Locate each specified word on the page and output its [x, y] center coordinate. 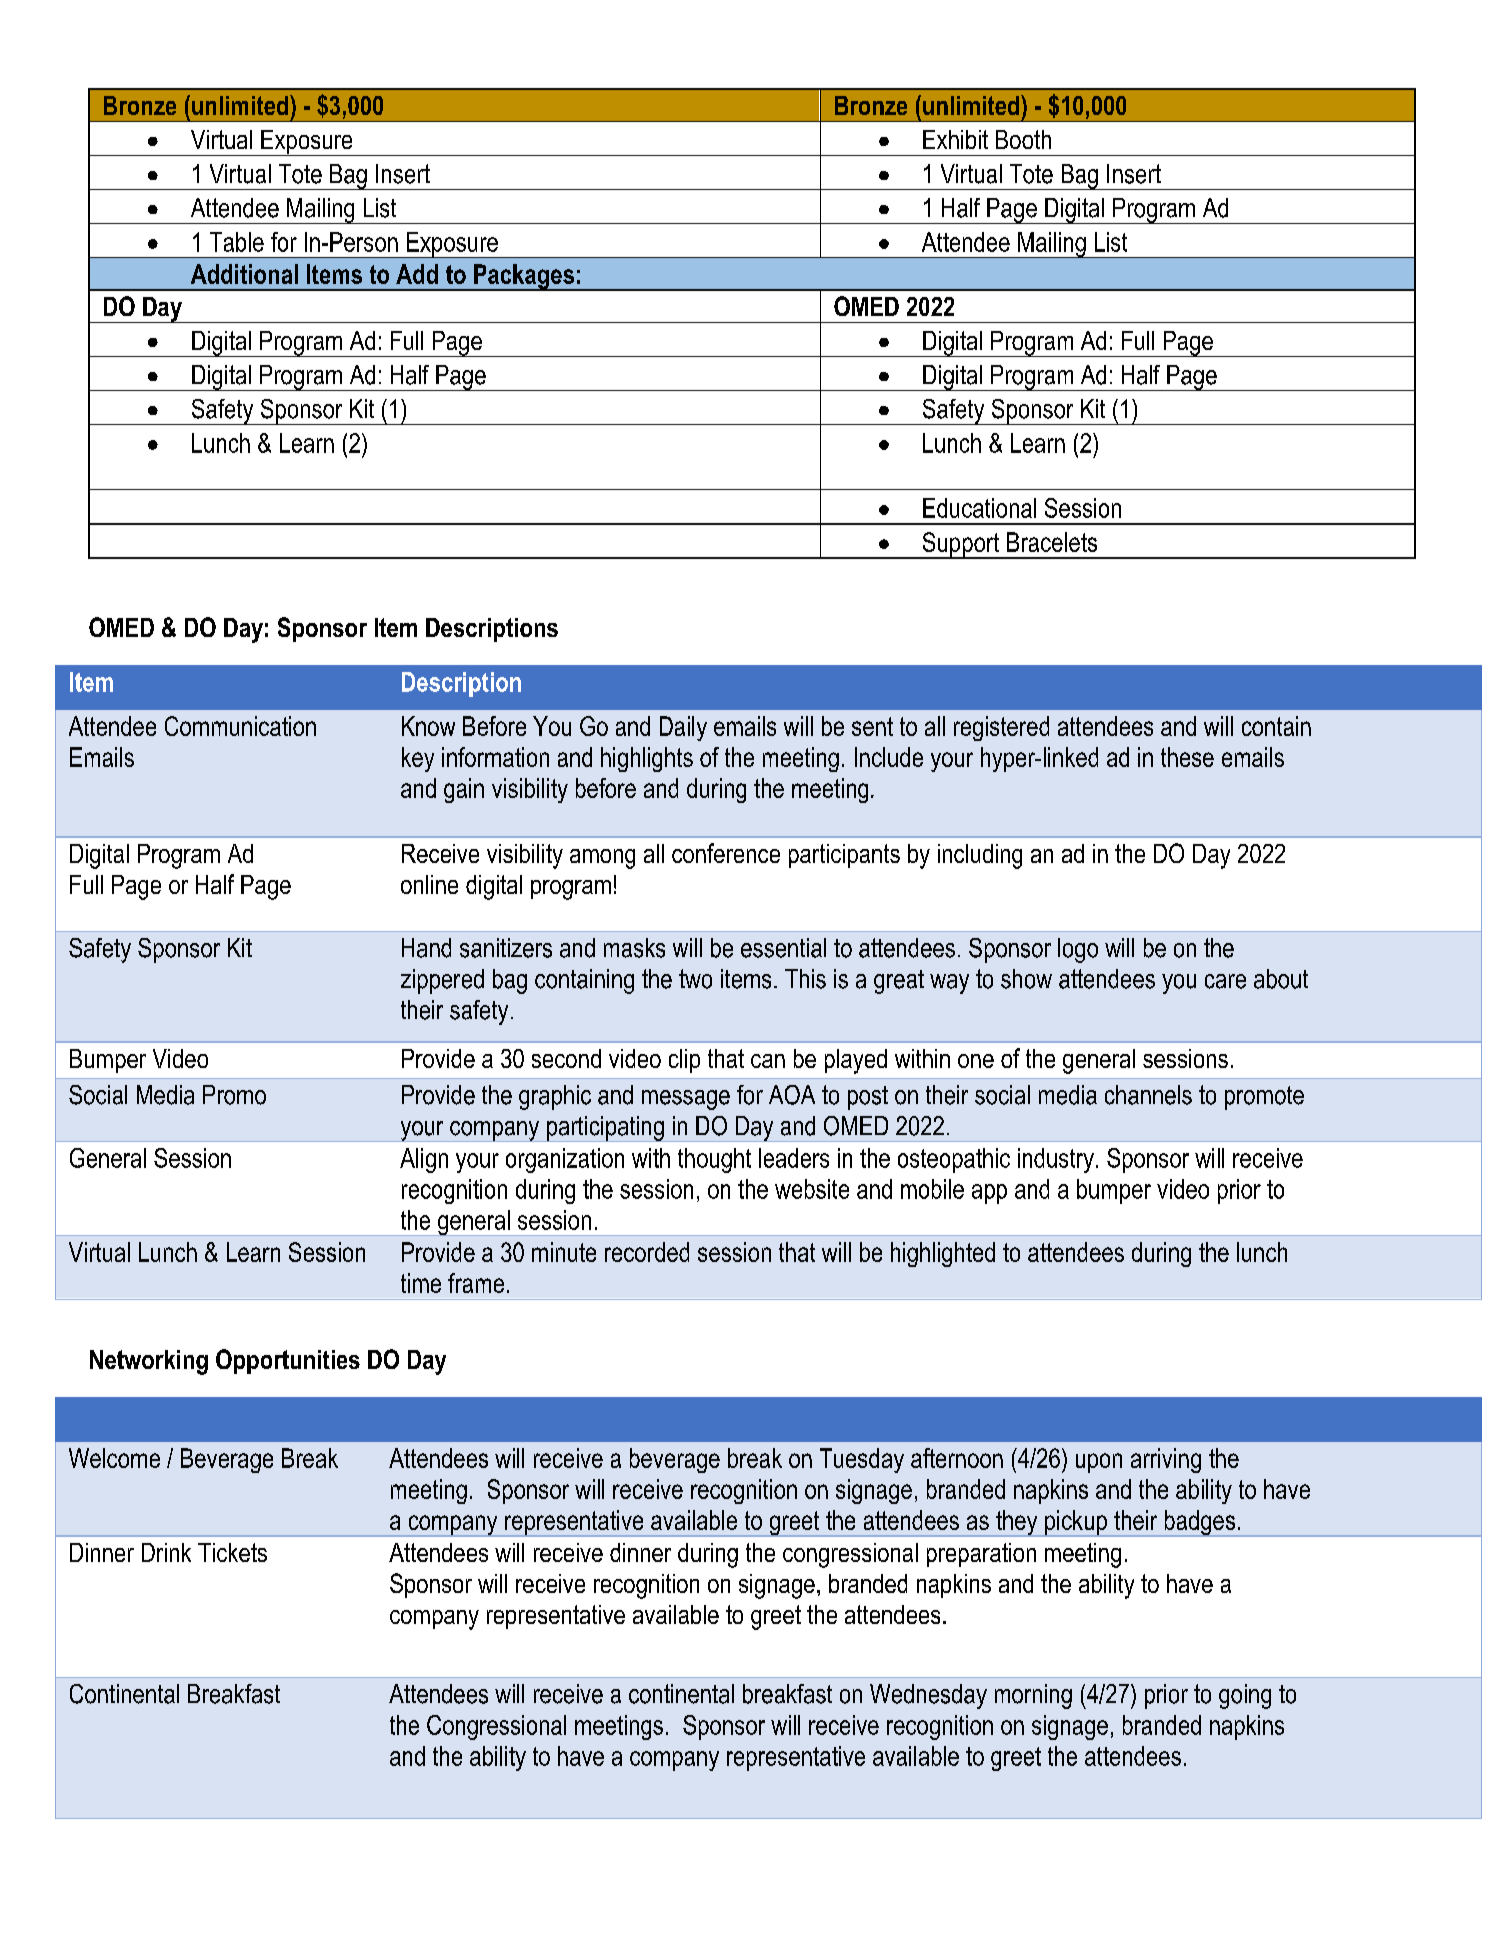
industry [1056, 1160]
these [1187, 757]
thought [714, 1160]
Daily [683, 728]
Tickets [232, 1552]
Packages [524, 277]
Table [237, 242]
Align [424, 1160]
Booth [1023, 139]
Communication [240, 726]
